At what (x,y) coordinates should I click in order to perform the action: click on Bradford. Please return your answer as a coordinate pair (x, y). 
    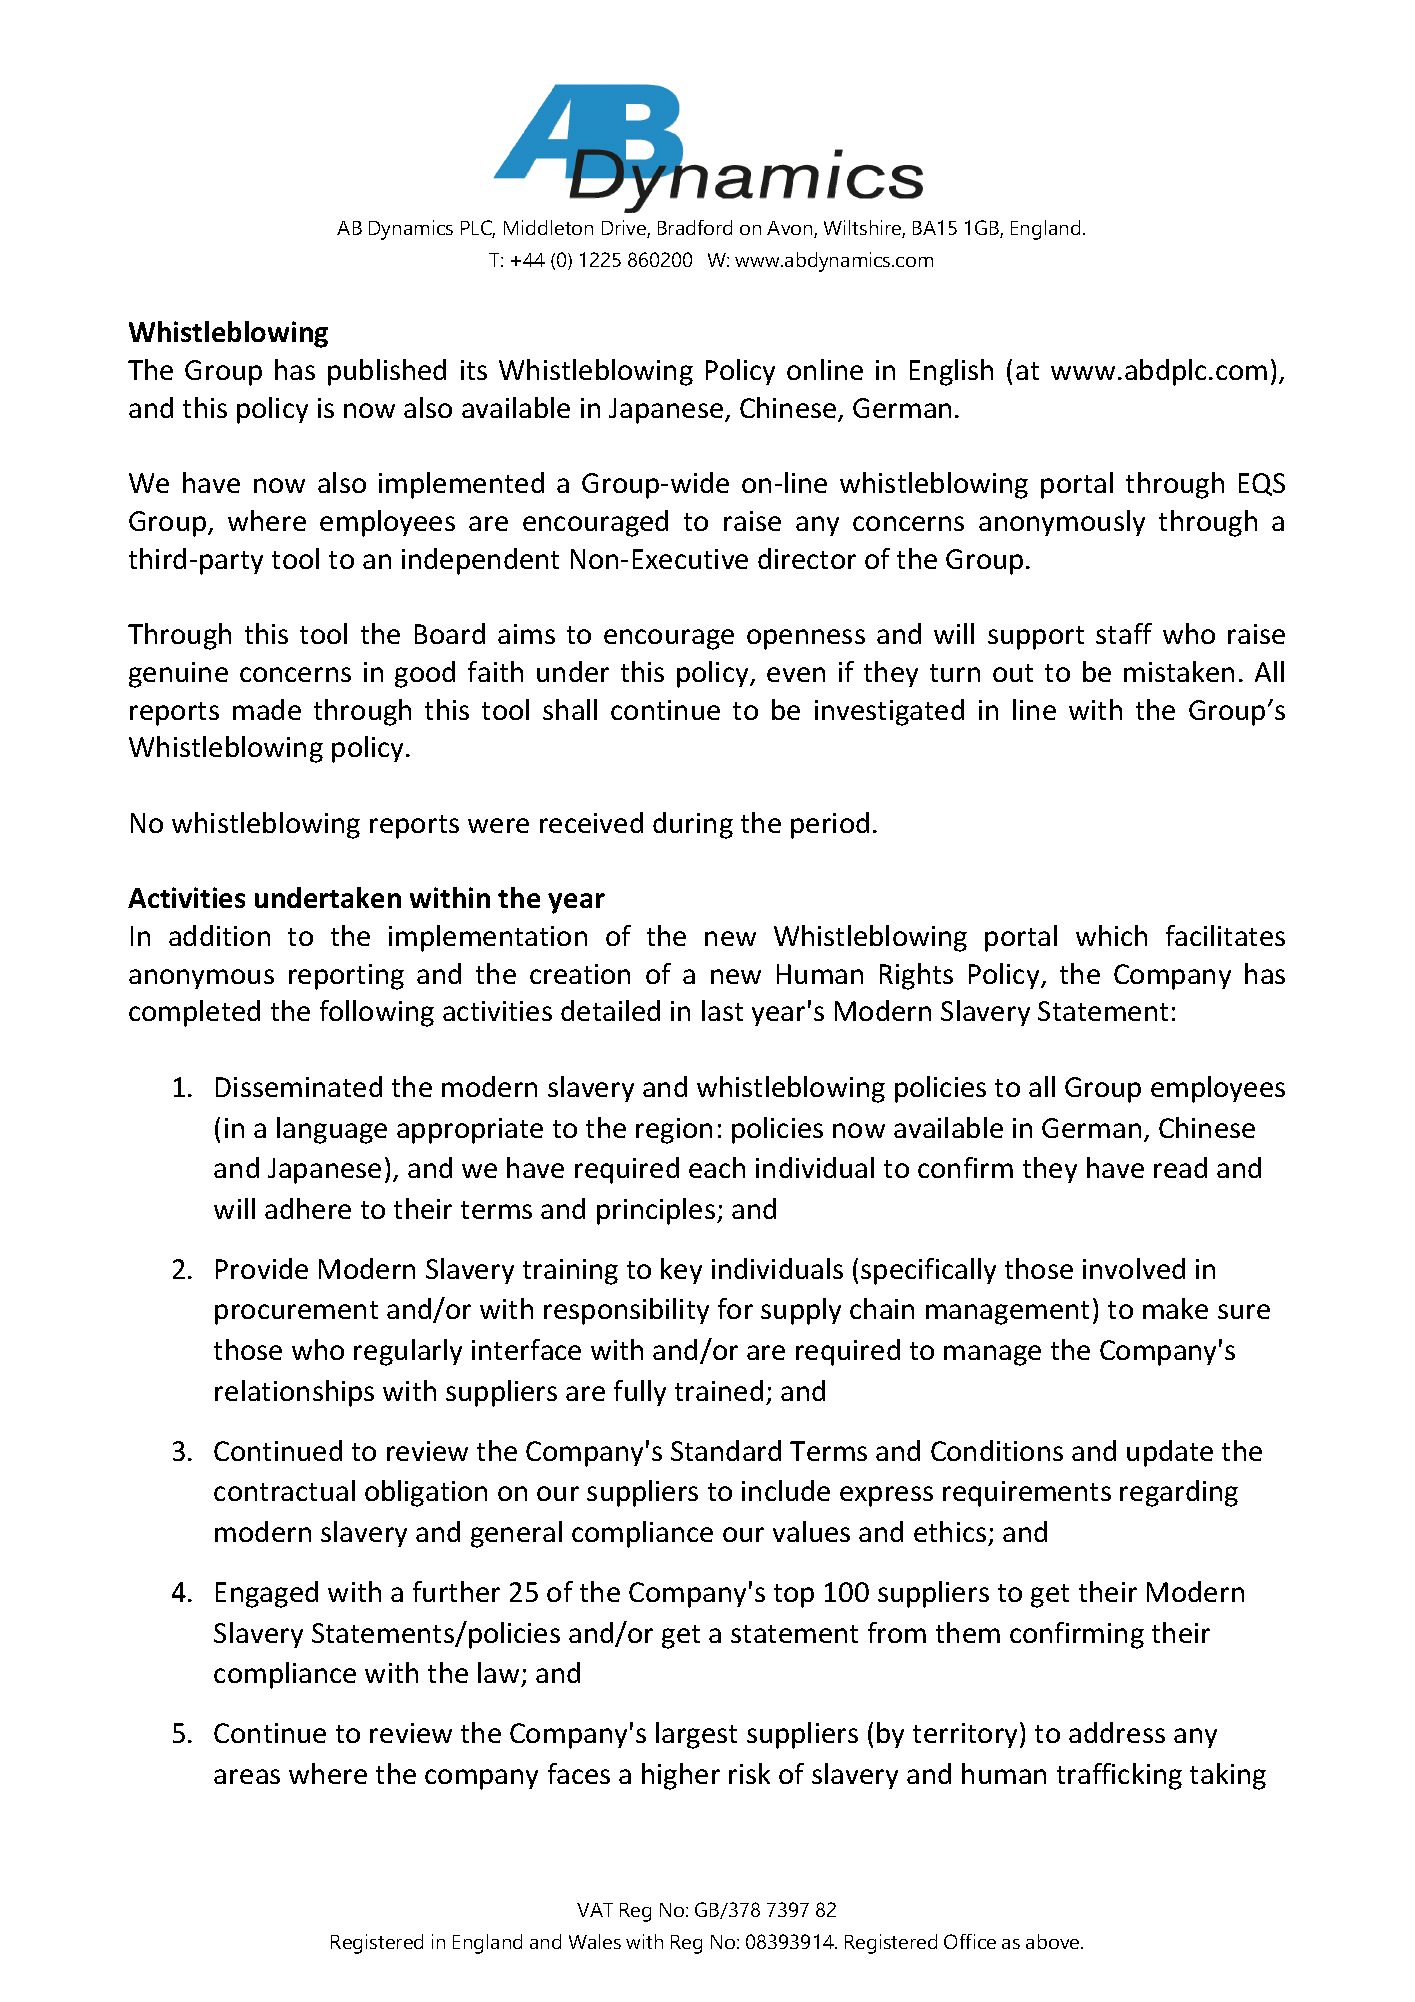
    Looking at the image, I should click on (695, 227).
